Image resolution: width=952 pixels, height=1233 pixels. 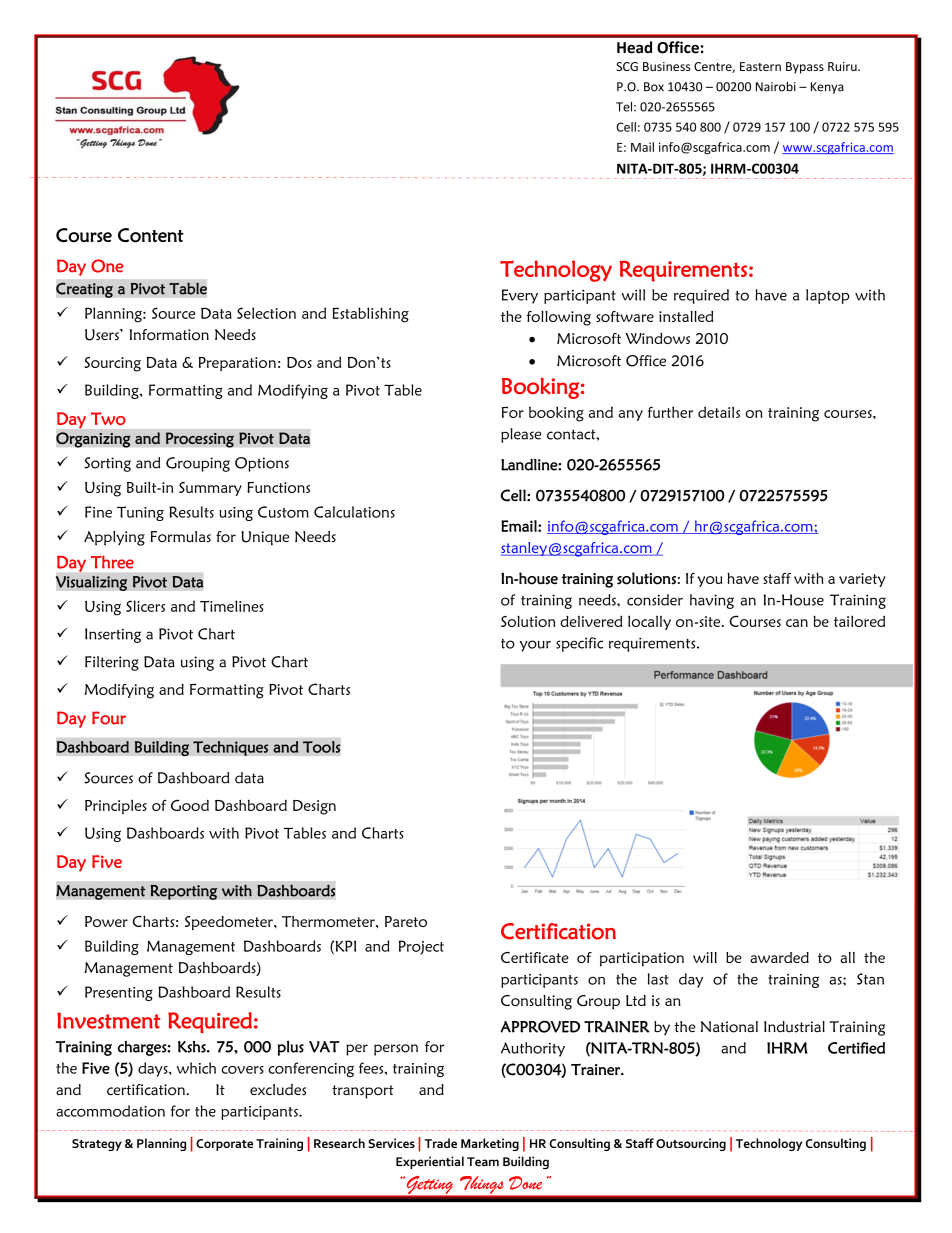 I want to click on Techniques, so click(x=231, y=748).
